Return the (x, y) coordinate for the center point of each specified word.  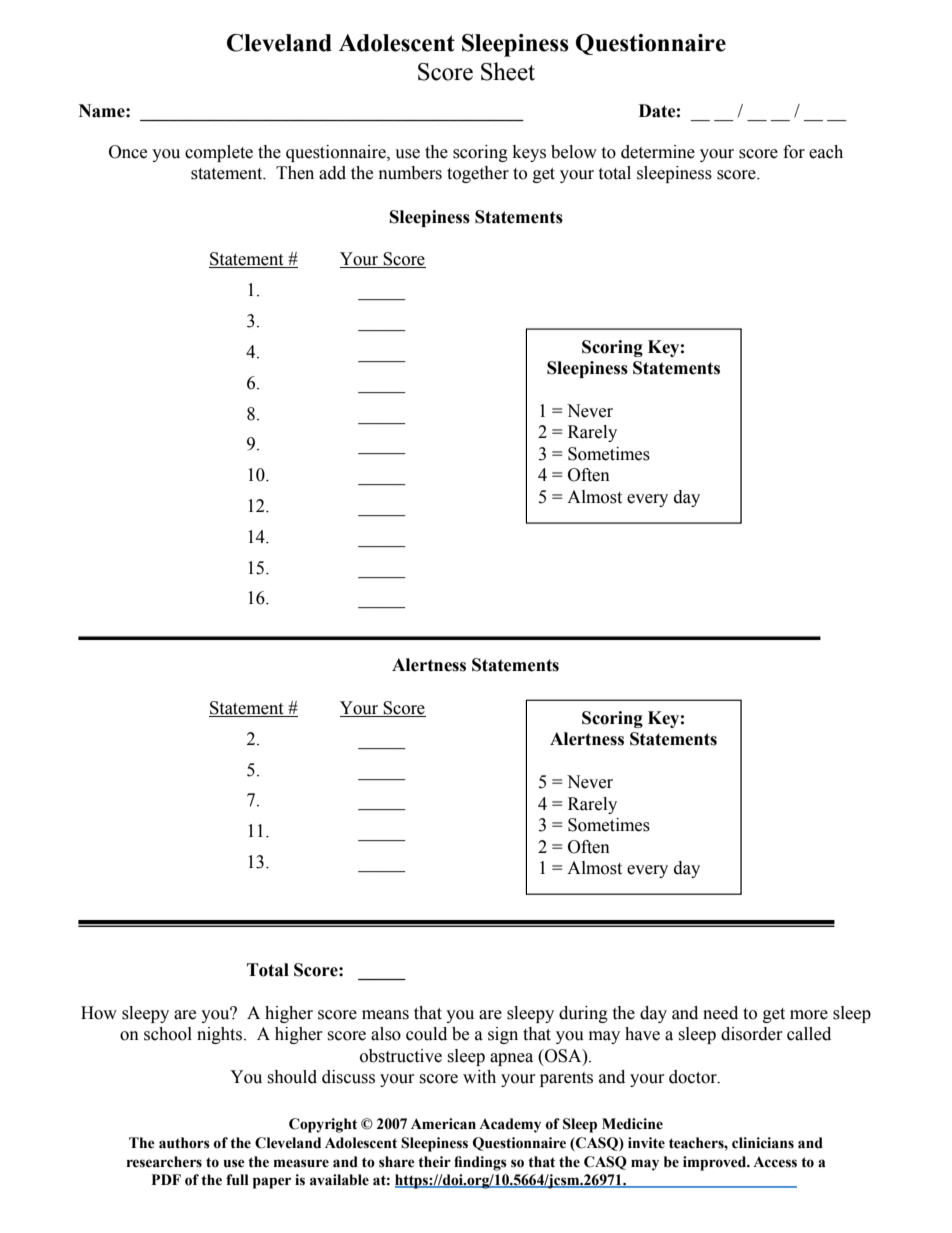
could (426, 1034)
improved (716, 1163)
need (720, 1013)
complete (219, 153)
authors (184, 1143)
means (385, 1015)
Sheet (508, 71)
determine (658, 152)
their (434, 1162)
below (574, 152)
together (478, 174)
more (809, 1015)
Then (295, 173)
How (99, 1013)
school (168, 1034)
